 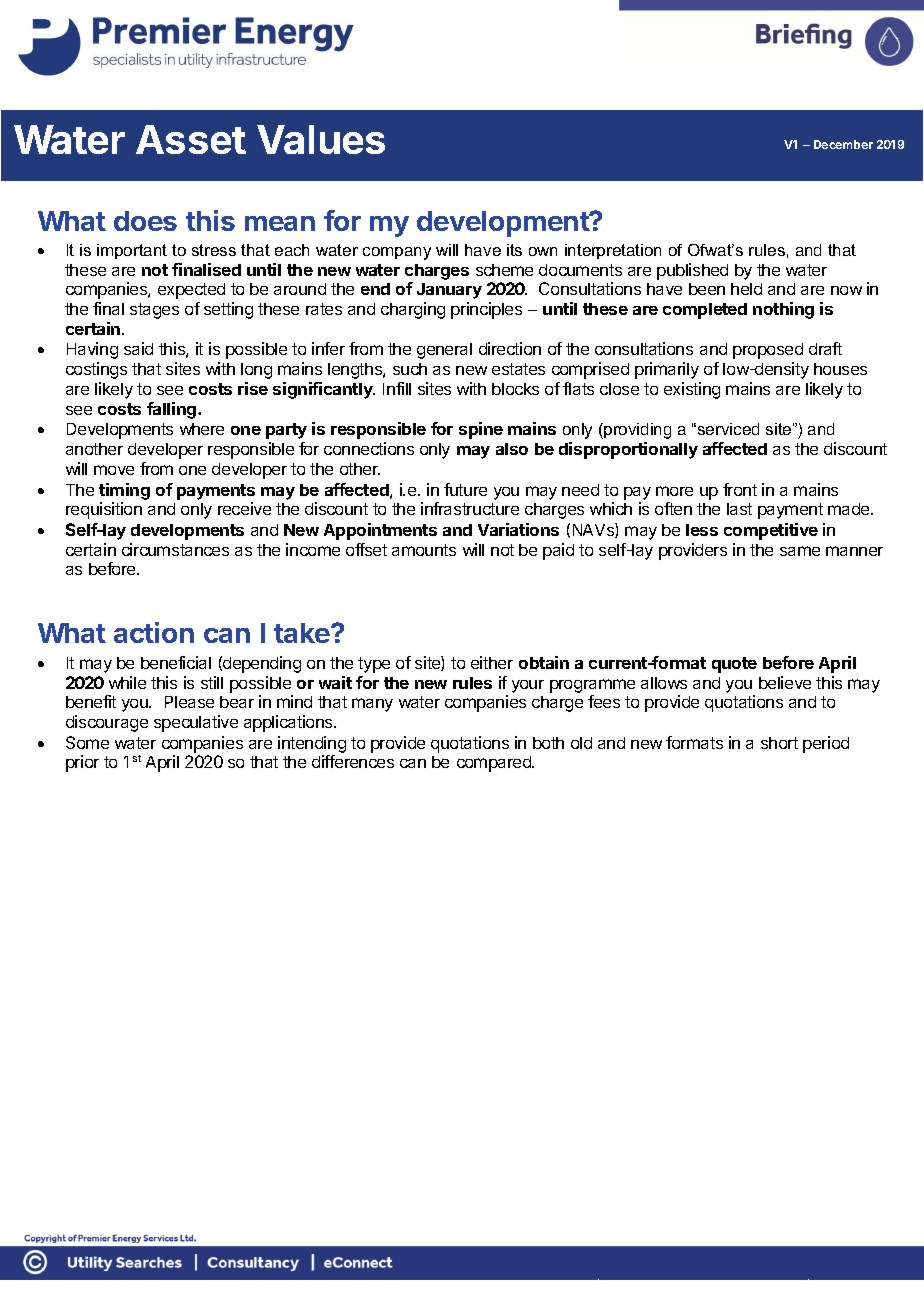 What do you see at coordinates (196, 723) in the image?
I see `speculative` at bounding box center [196, 723].
